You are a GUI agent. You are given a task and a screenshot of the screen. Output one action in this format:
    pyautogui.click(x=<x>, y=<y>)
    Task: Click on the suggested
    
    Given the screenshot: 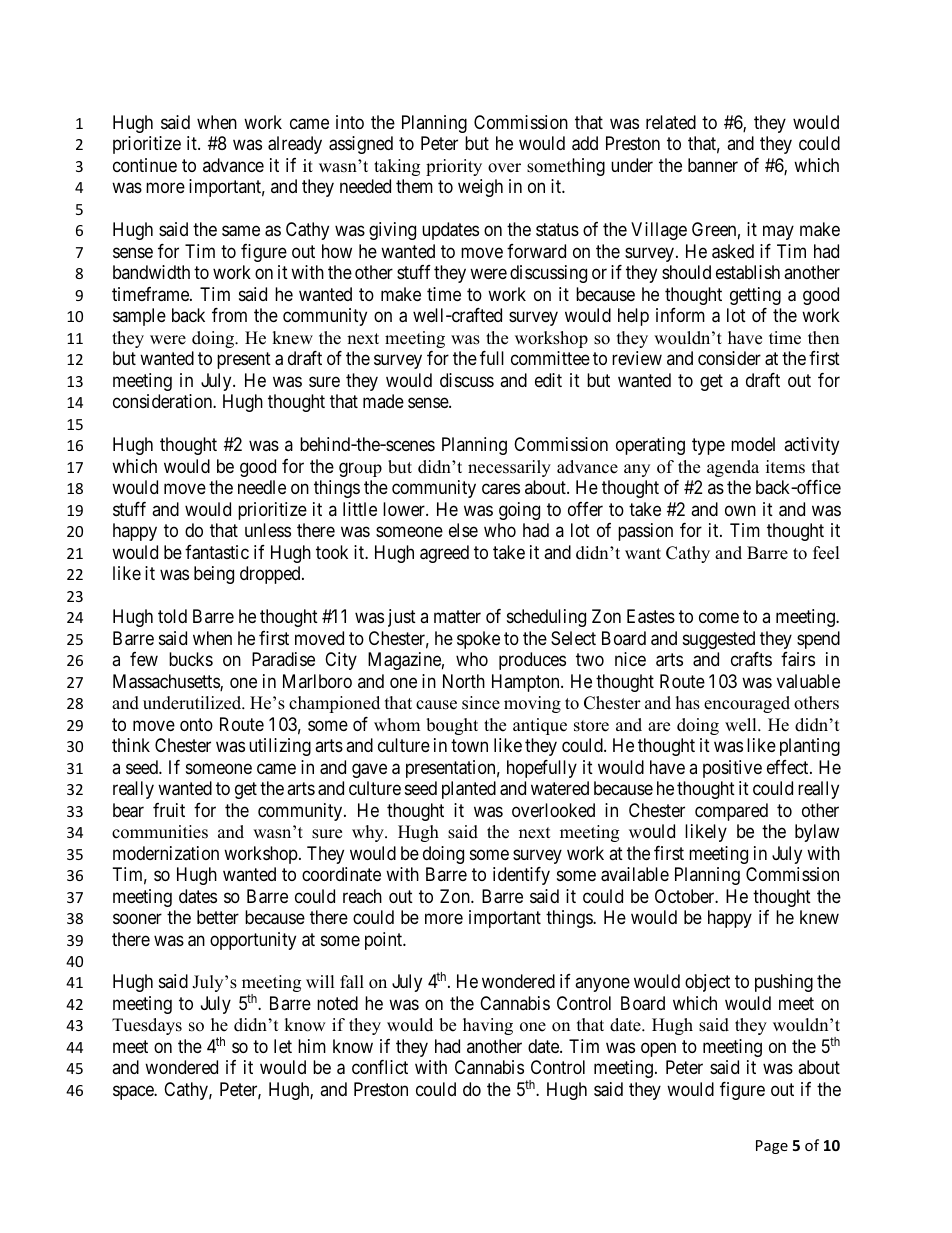 What is the action you would take?
    pyautogui.click(x=719, y=640)
